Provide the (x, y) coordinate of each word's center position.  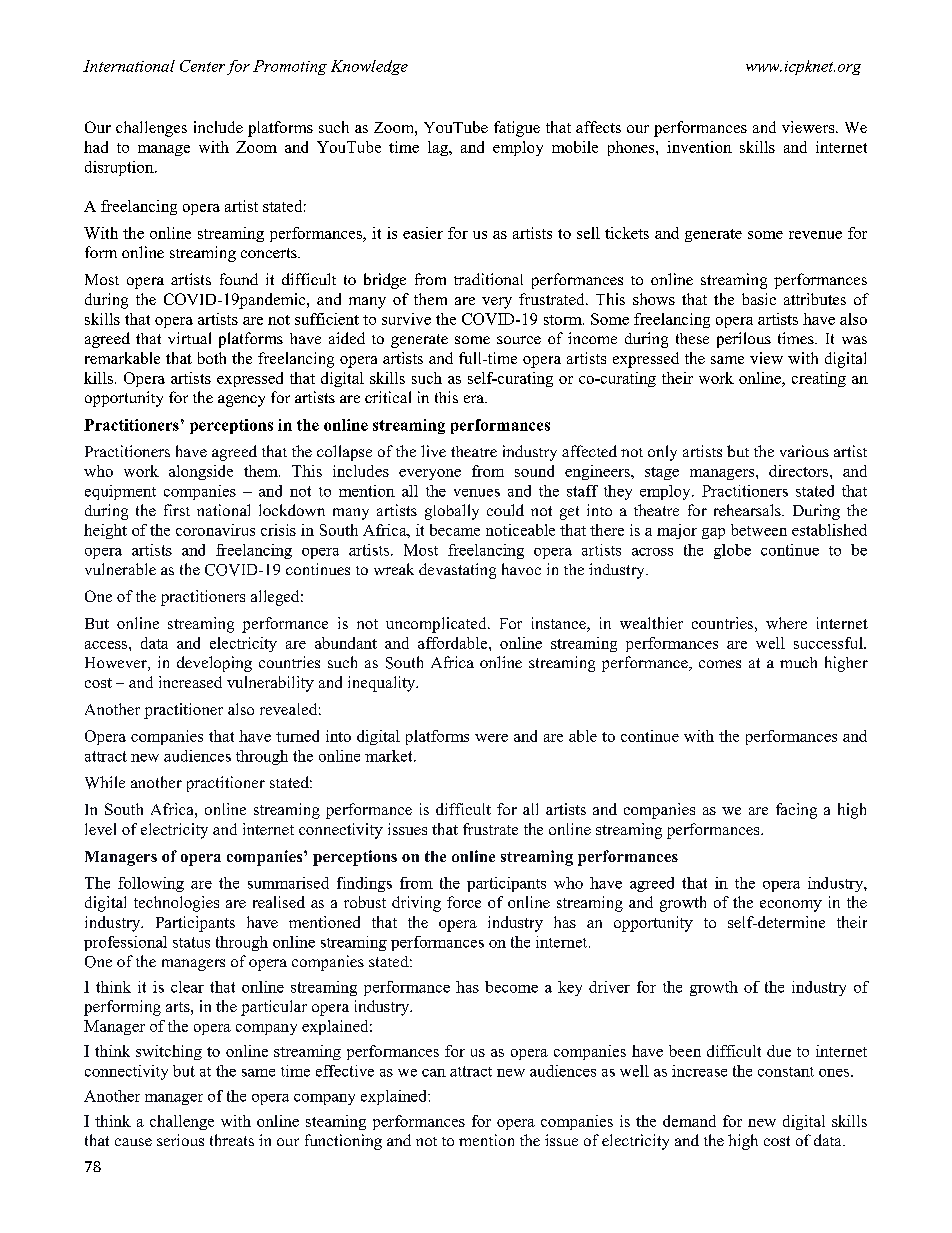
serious (180, 1140)
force (464, 902)
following (151, 884)
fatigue (517, 129)
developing (214, 664)
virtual (189, 338)
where (786, 623)
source (519, 340)
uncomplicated (437, 625)
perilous (744, 340)
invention (699, 147)
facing (796, 811)
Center (202, 66)
